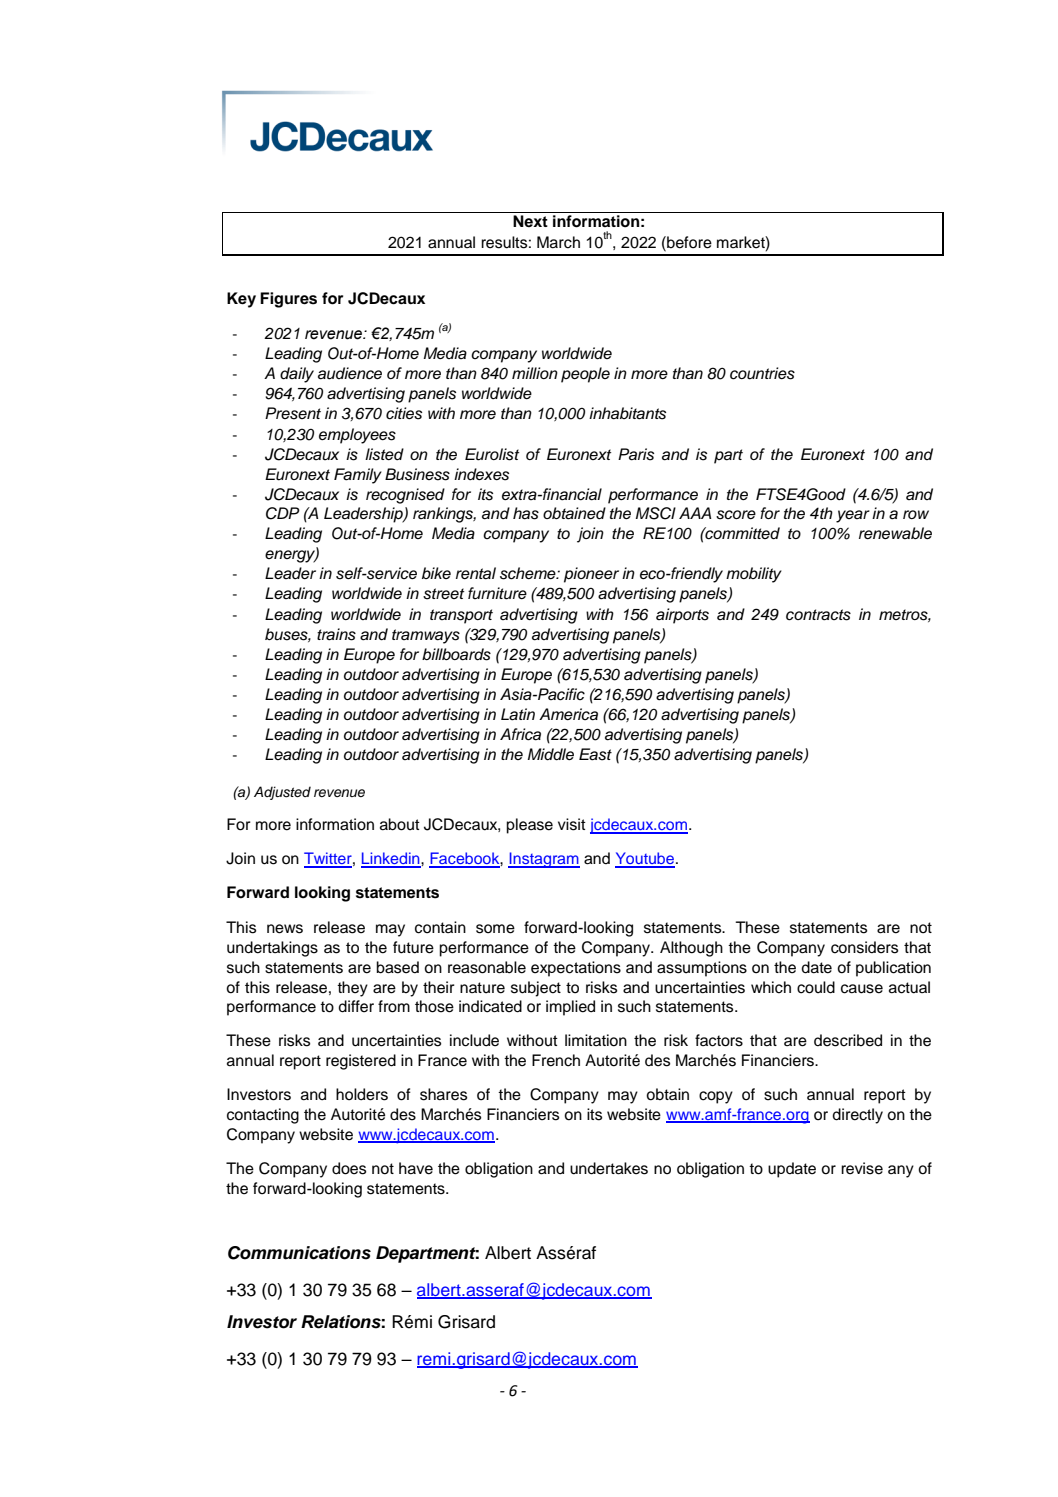 This document has width=1058, height=1497. I want to click on Figures, so click(288, 300).
